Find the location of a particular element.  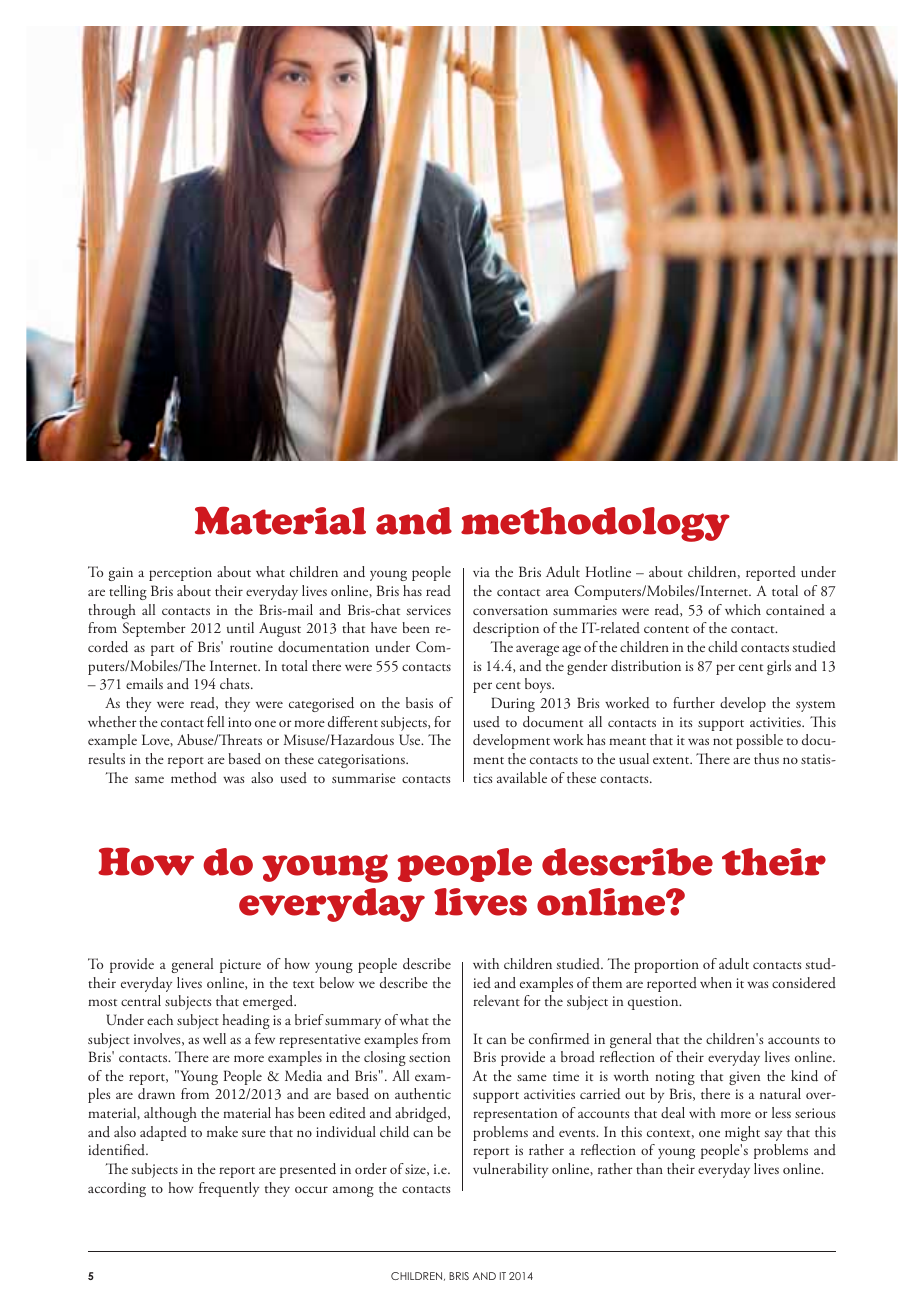

question is located at coordinates (654, 1003).
